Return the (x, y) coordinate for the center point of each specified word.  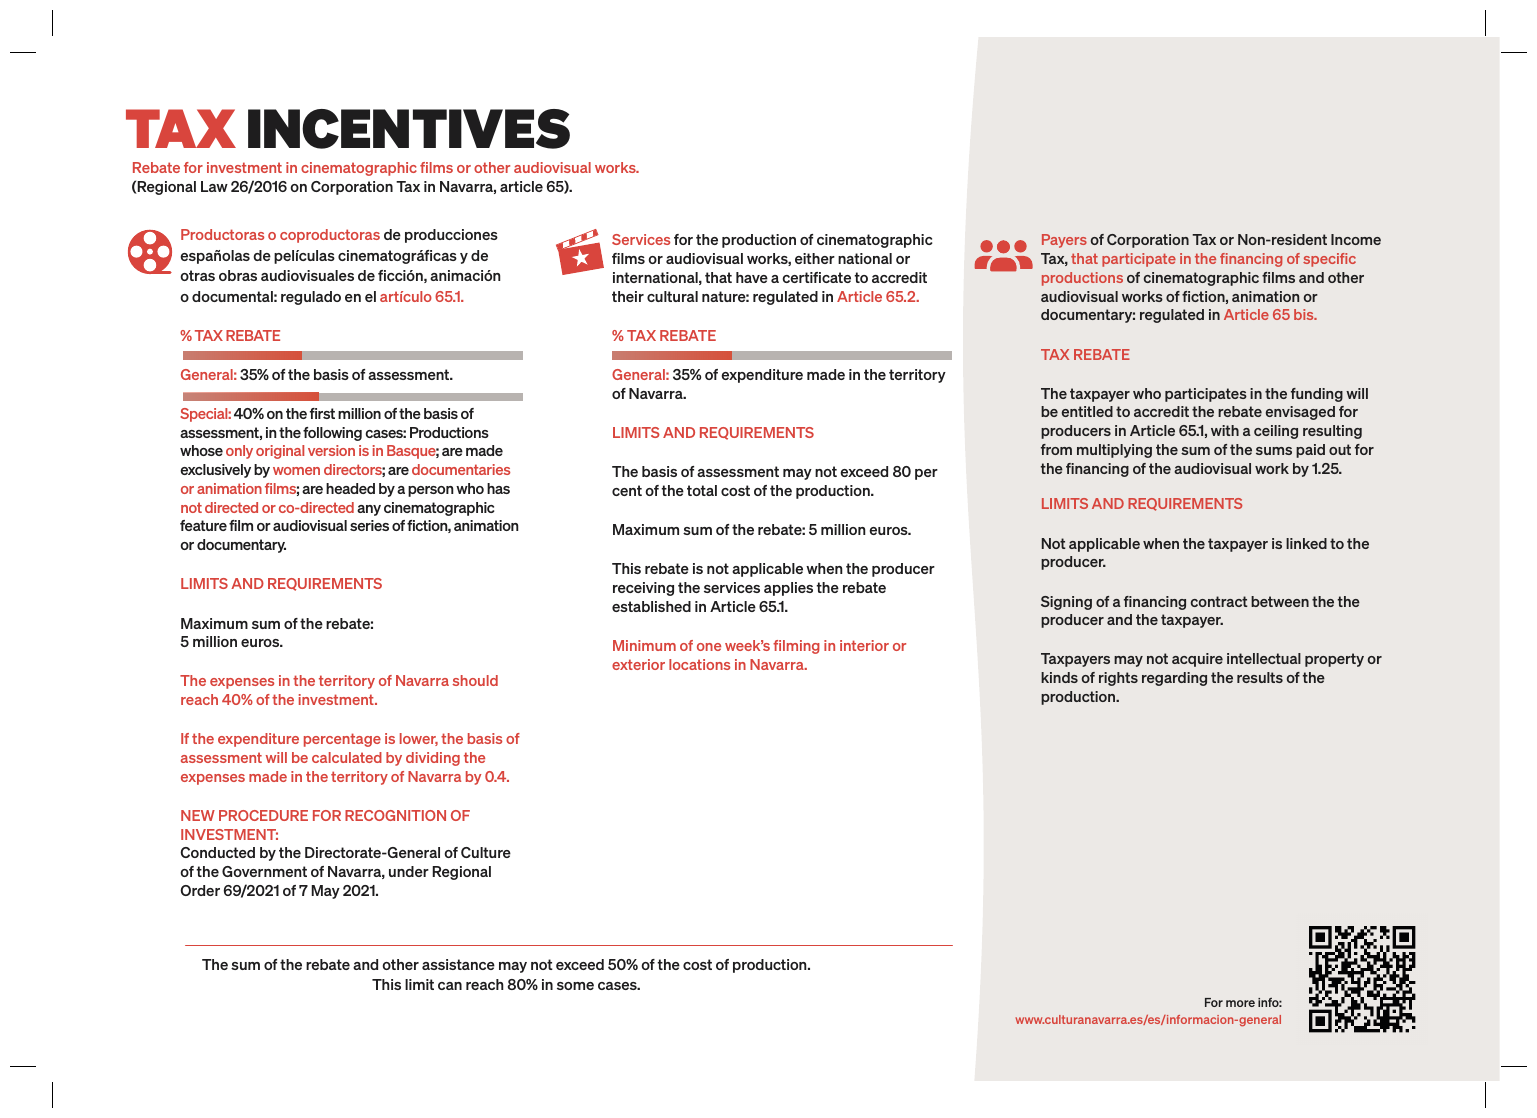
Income (1356, 239)
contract (1219, 601)
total (702, 490)
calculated (347, 757)
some (575, 986)
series (369, 525)
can (450, 986)
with (1225, 430)
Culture (486, 852)
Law (214, 186)
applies (788, 589)
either (815, 258)
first (322, 413)
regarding (1174, 679)
